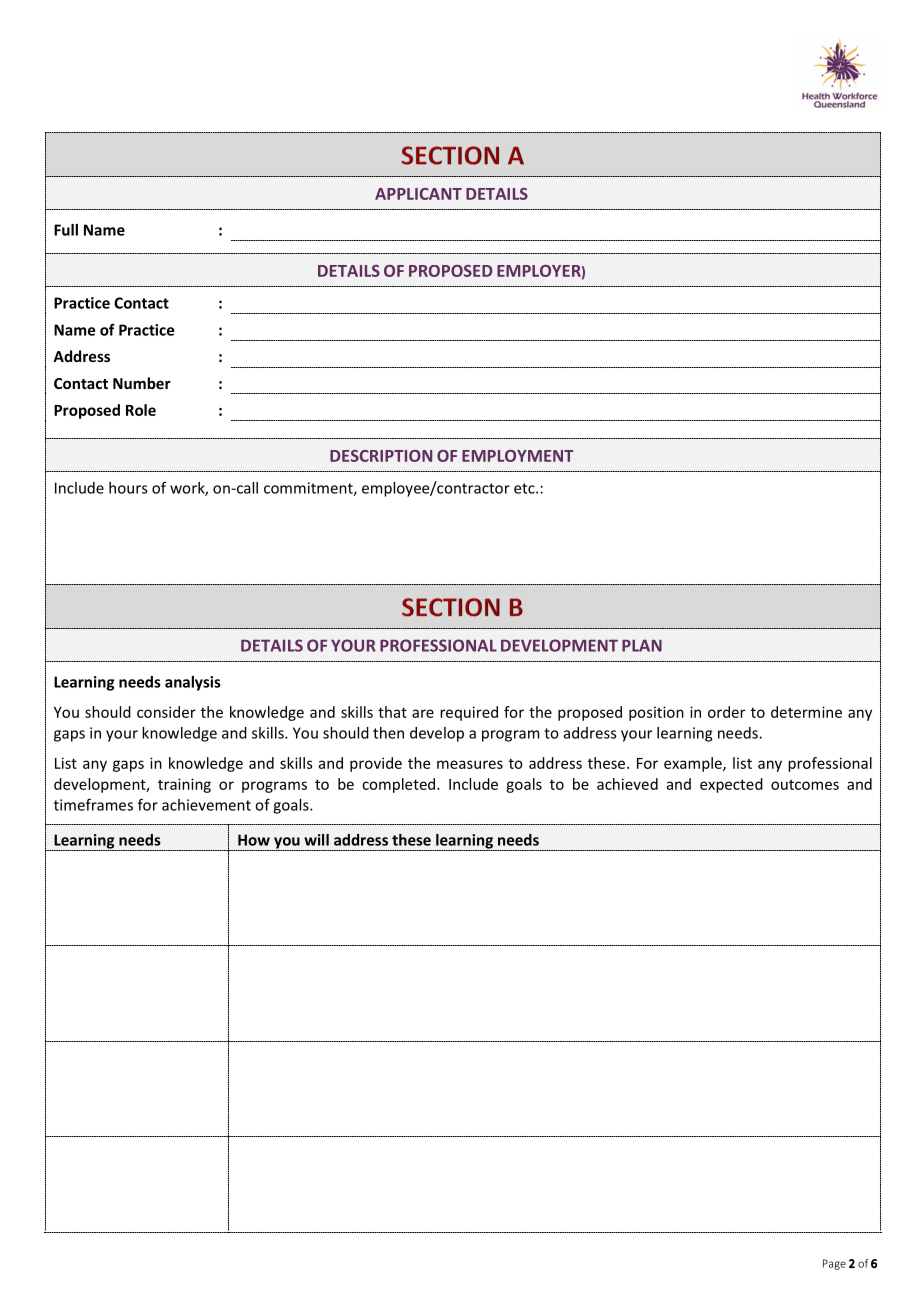 The image size is (924, 1309). What do you see at coordinates (642, 645) in the screenshot?
I see `PLAN` at bounding box center [642, 645].
